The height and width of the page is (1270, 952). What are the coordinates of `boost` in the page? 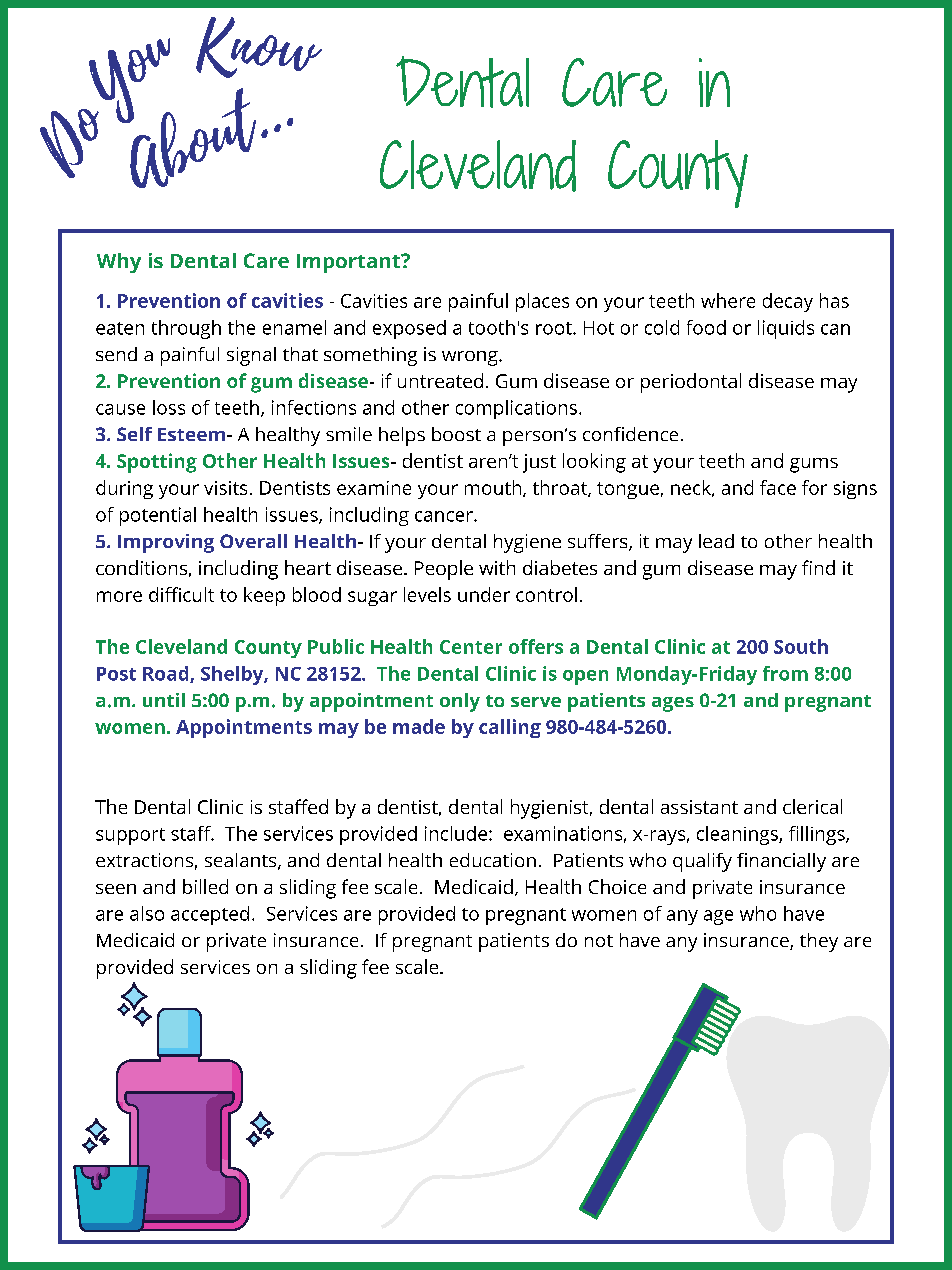 It's located at (456, 434).
